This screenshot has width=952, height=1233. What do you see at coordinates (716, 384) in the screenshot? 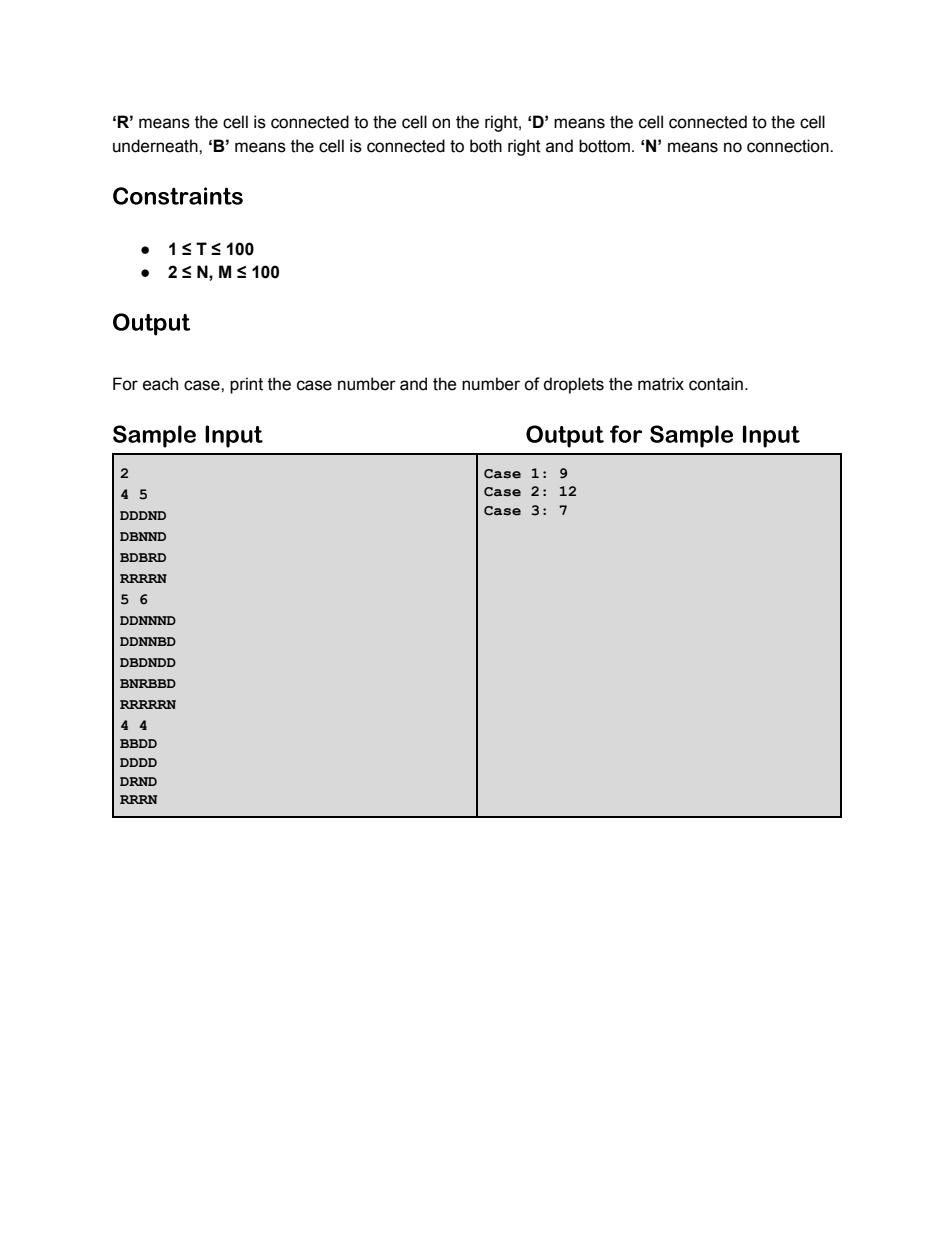
I see `contain` at bounding box center [716, 384].
